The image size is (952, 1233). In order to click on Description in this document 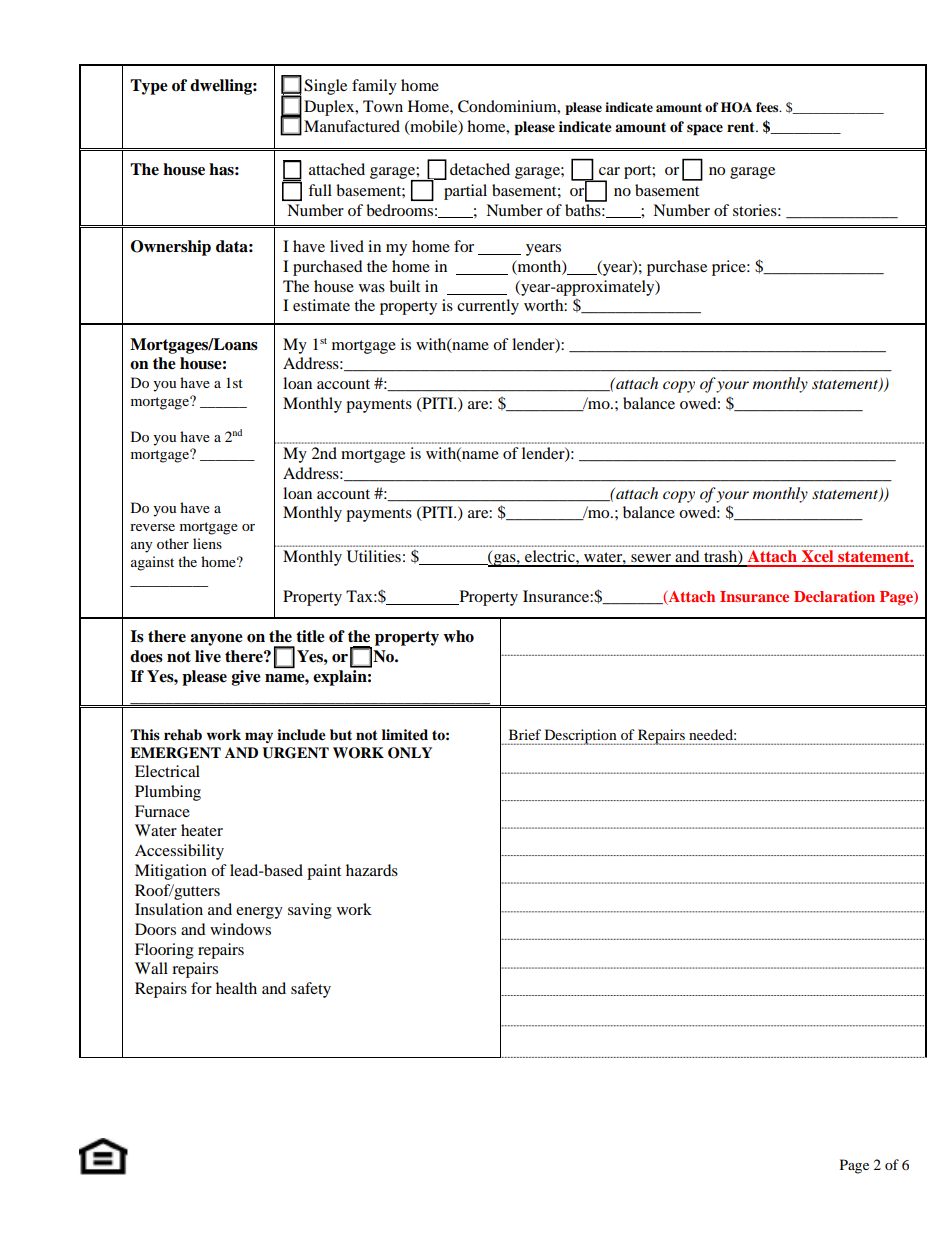, I will do `click(580, 737)`.
